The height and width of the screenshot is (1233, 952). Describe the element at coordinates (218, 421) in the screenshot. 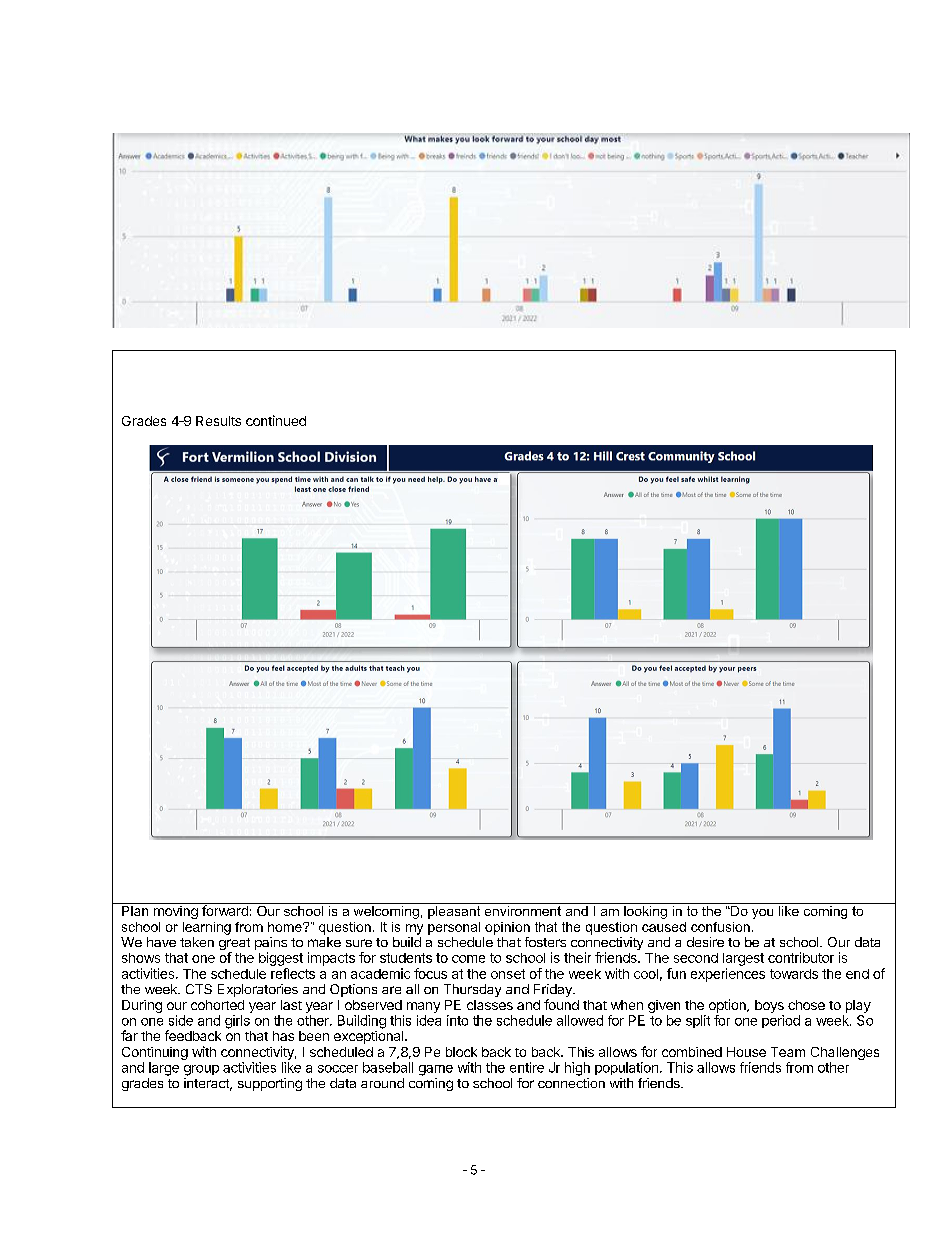

I see `Results` at that location.
